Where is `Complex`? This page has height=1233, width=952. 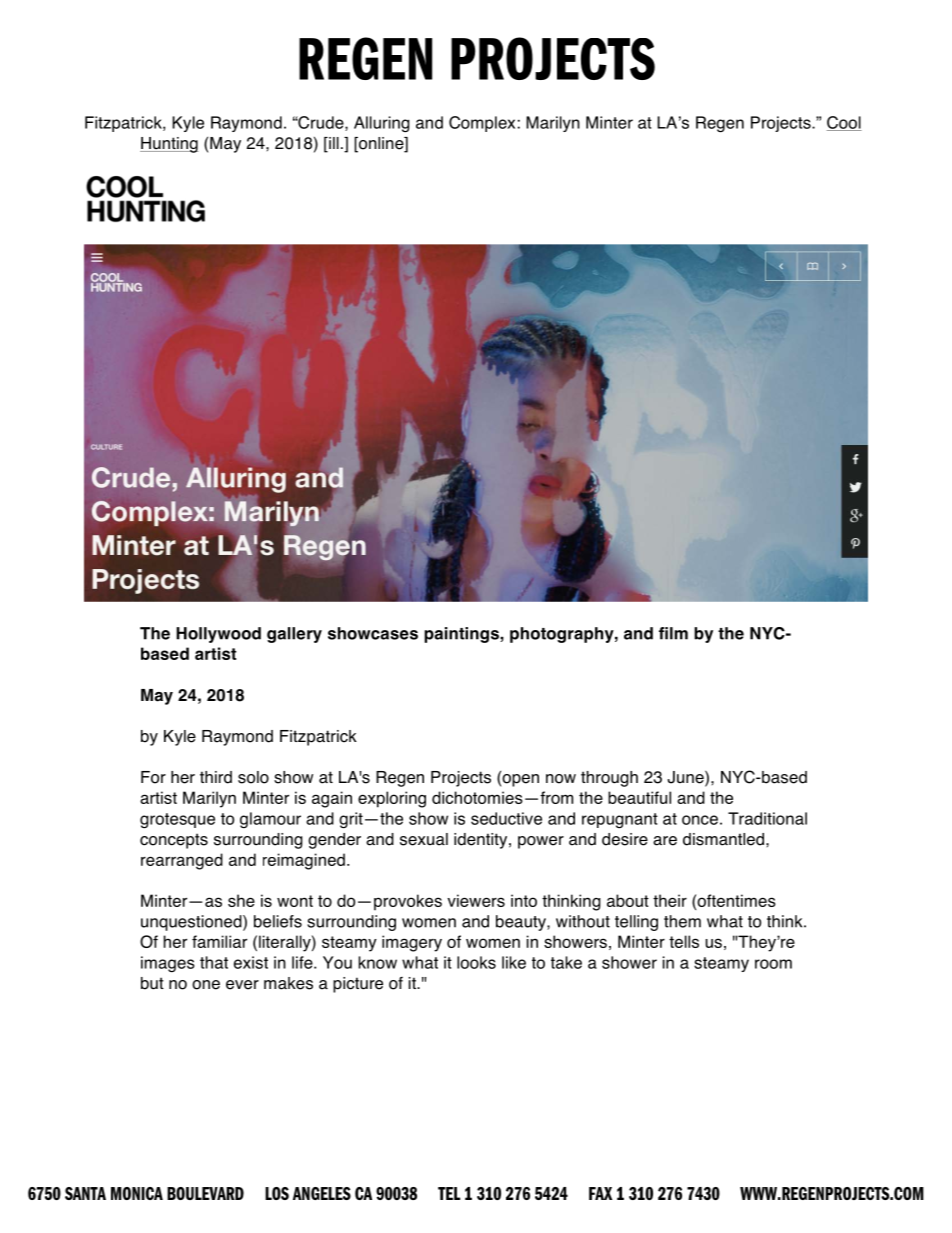 Complex is located at coordinates (482, 124).
